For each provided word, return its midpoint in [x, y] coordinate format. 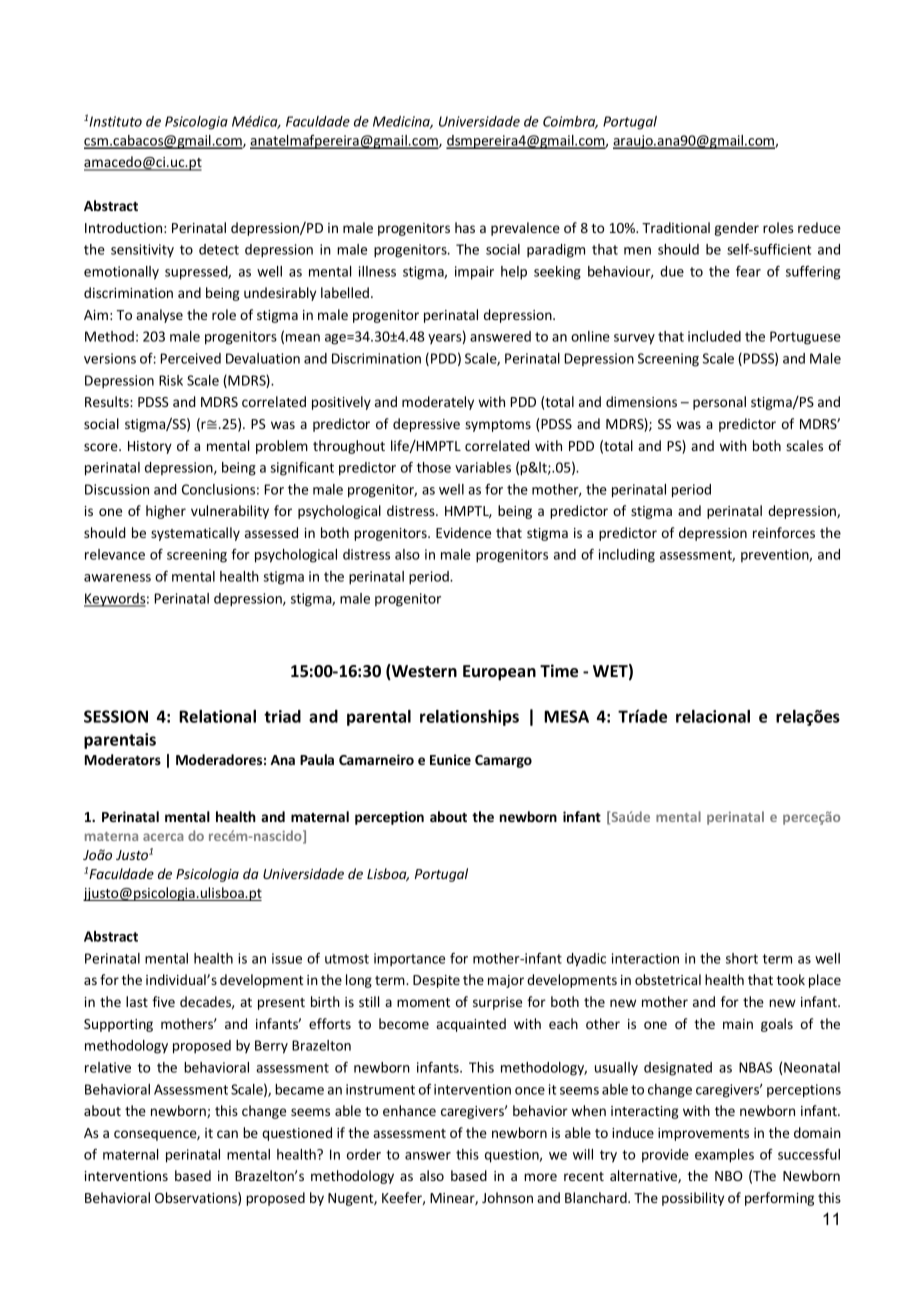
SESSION [116, 716]
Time [559, 671]
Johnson [507, 1197]
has [465, 227]
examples [724, 1156]
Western [423, 672]
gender [737, 229]
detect [219, 249]
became [299, 1089]
